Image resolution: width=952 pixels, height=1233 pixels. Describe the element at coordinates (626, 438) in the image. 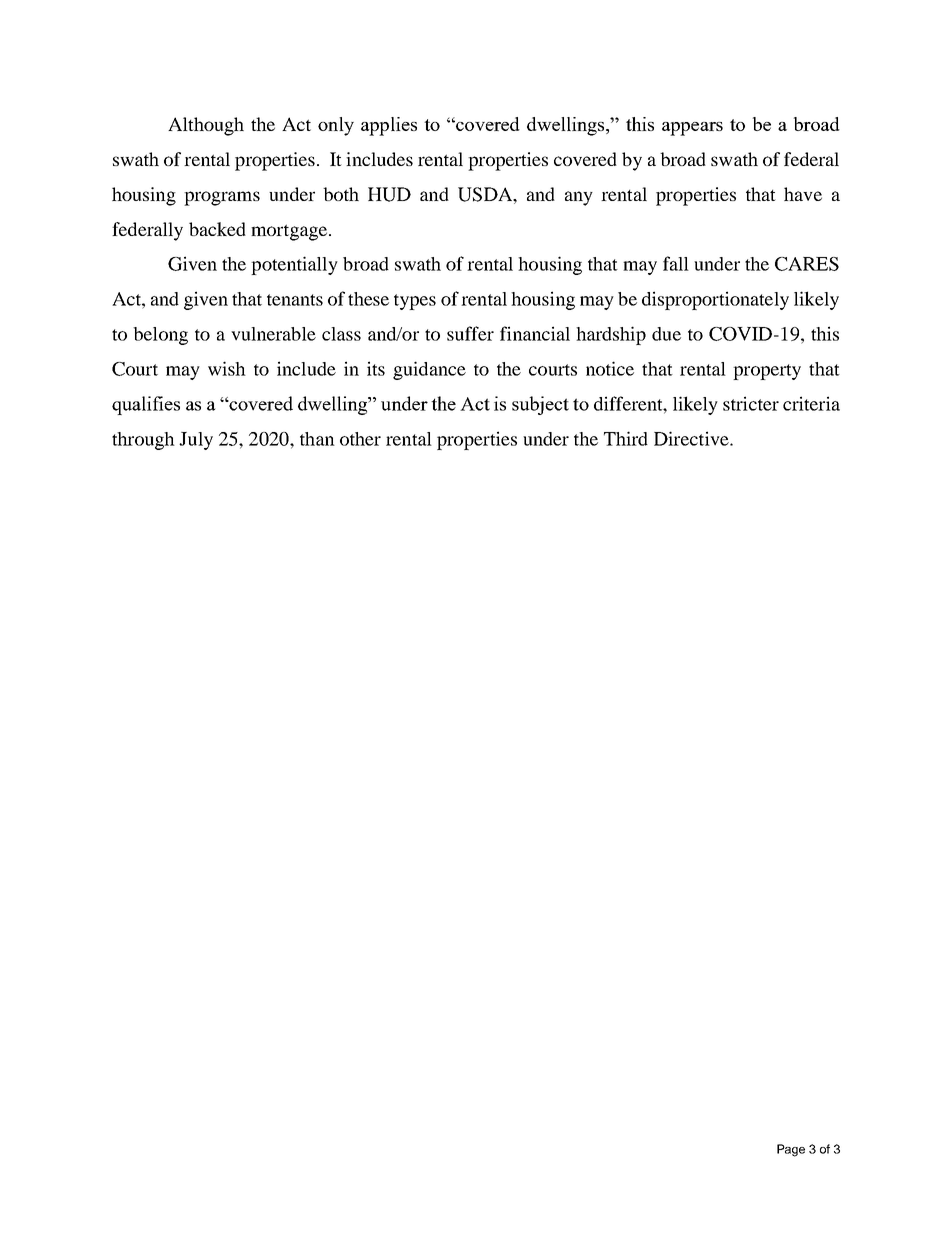

I see `Third` at that location.
